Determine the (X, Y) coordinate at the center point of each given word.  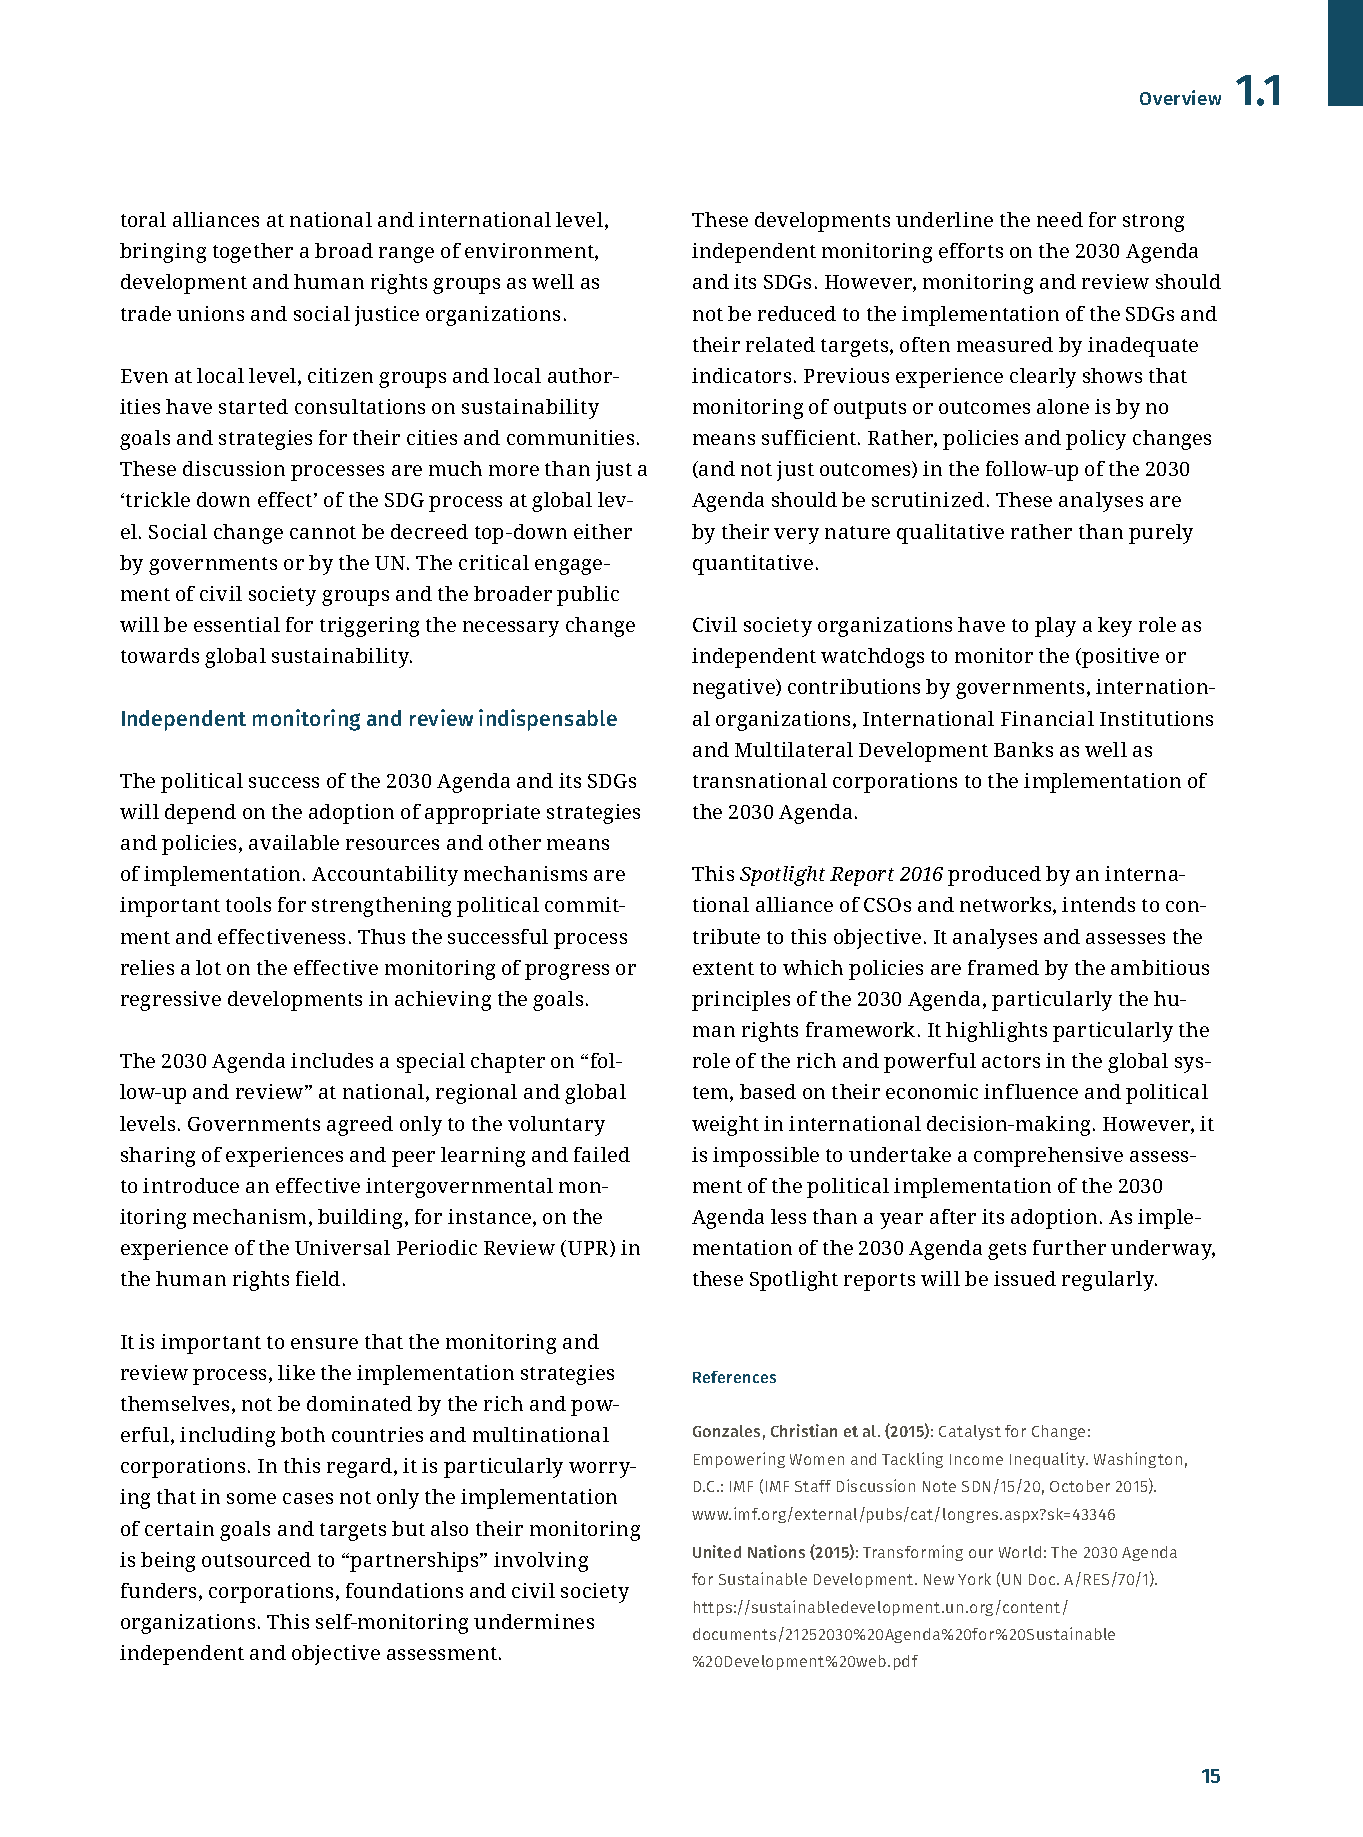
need (1060, 219)
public (588, 596)
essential (237, 624)
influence (1031, 1091)
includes (332, 1060)
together (253, 253)
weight (725, 1126)
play (1055, 627)
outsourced (256, 1559)
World (1020, 1552)
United (717, 1551)
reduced (797, 313)
